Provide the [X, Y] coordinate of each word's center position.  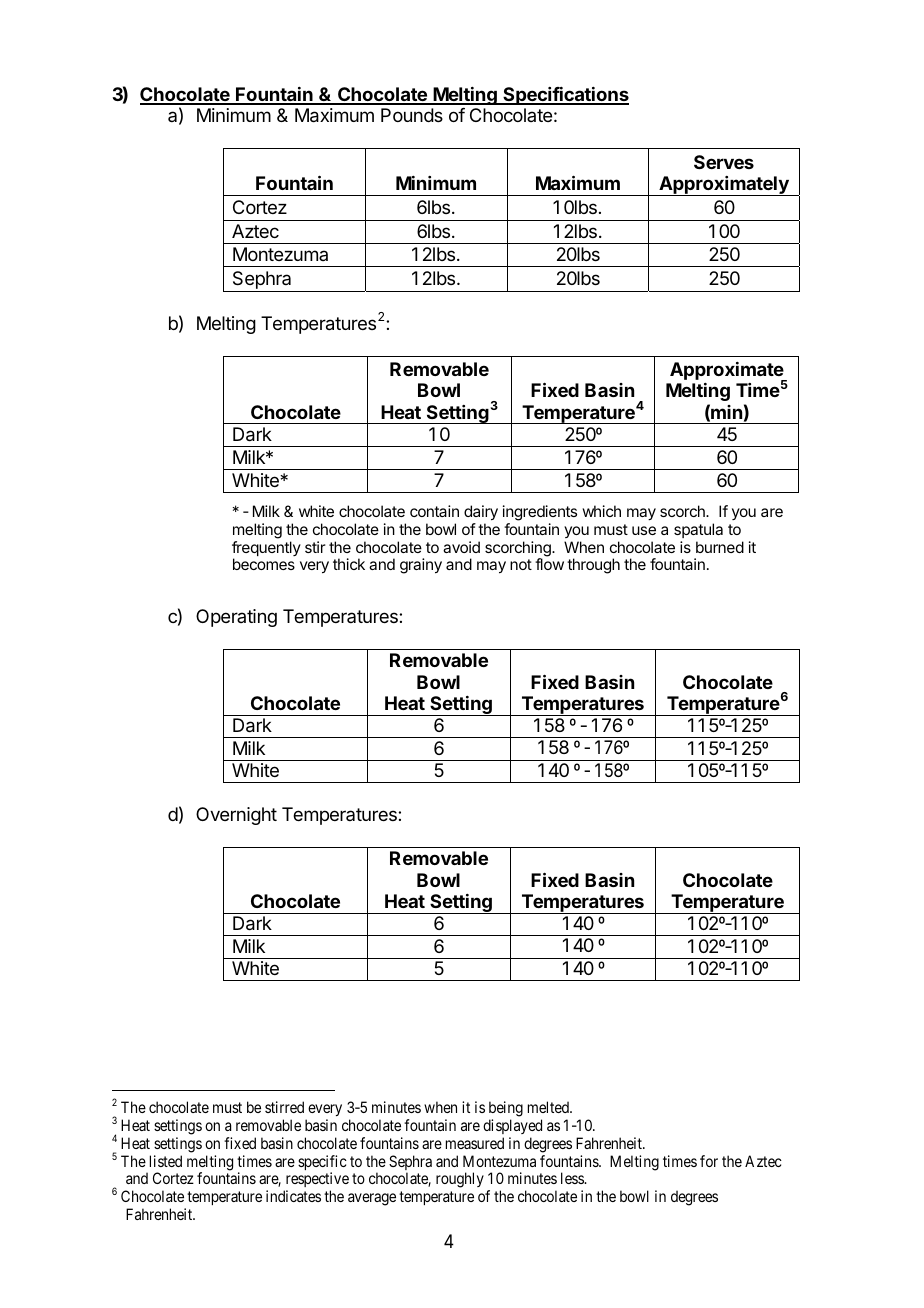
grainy [421, 566]
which [601, 511]
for [709, 1161]
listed [166, 1161]
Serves [724, 162]
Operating [236, 618]
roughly [460, 1180]
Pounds [412, 115]
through [593, 566]
